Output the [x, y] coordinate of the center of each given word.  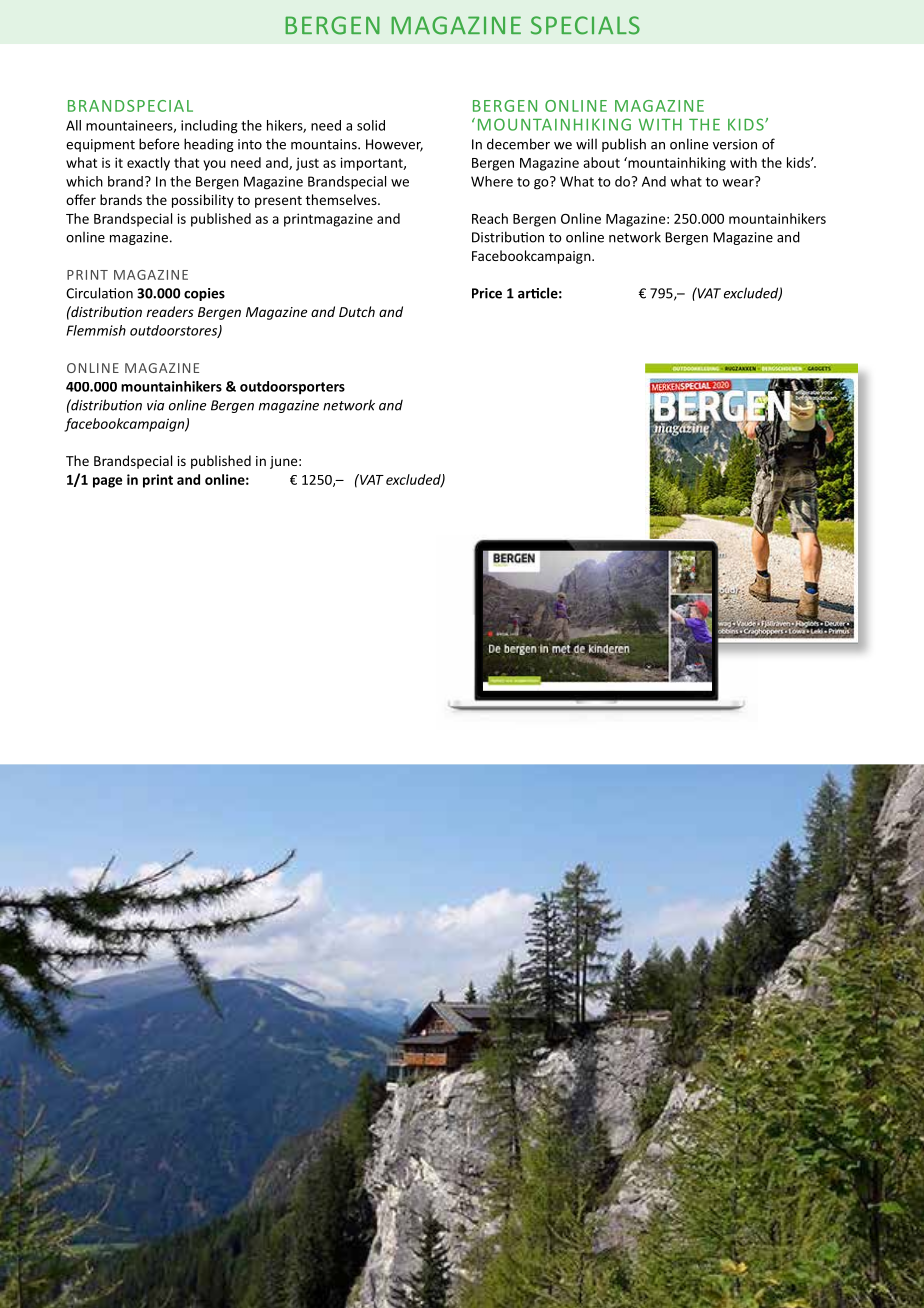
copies [204, 294]
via [156, 405]
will [586, 144]
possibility [203, 201]
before [159, 144]
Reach [490, 218]
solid [371, 125]
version [735, 144]
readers [170, 311]
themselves [342, 199]
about [601, 162]
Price [487, 293]
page [107, 482]
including [209, 127]
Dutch [357, 311]
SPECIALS [585, 25]
